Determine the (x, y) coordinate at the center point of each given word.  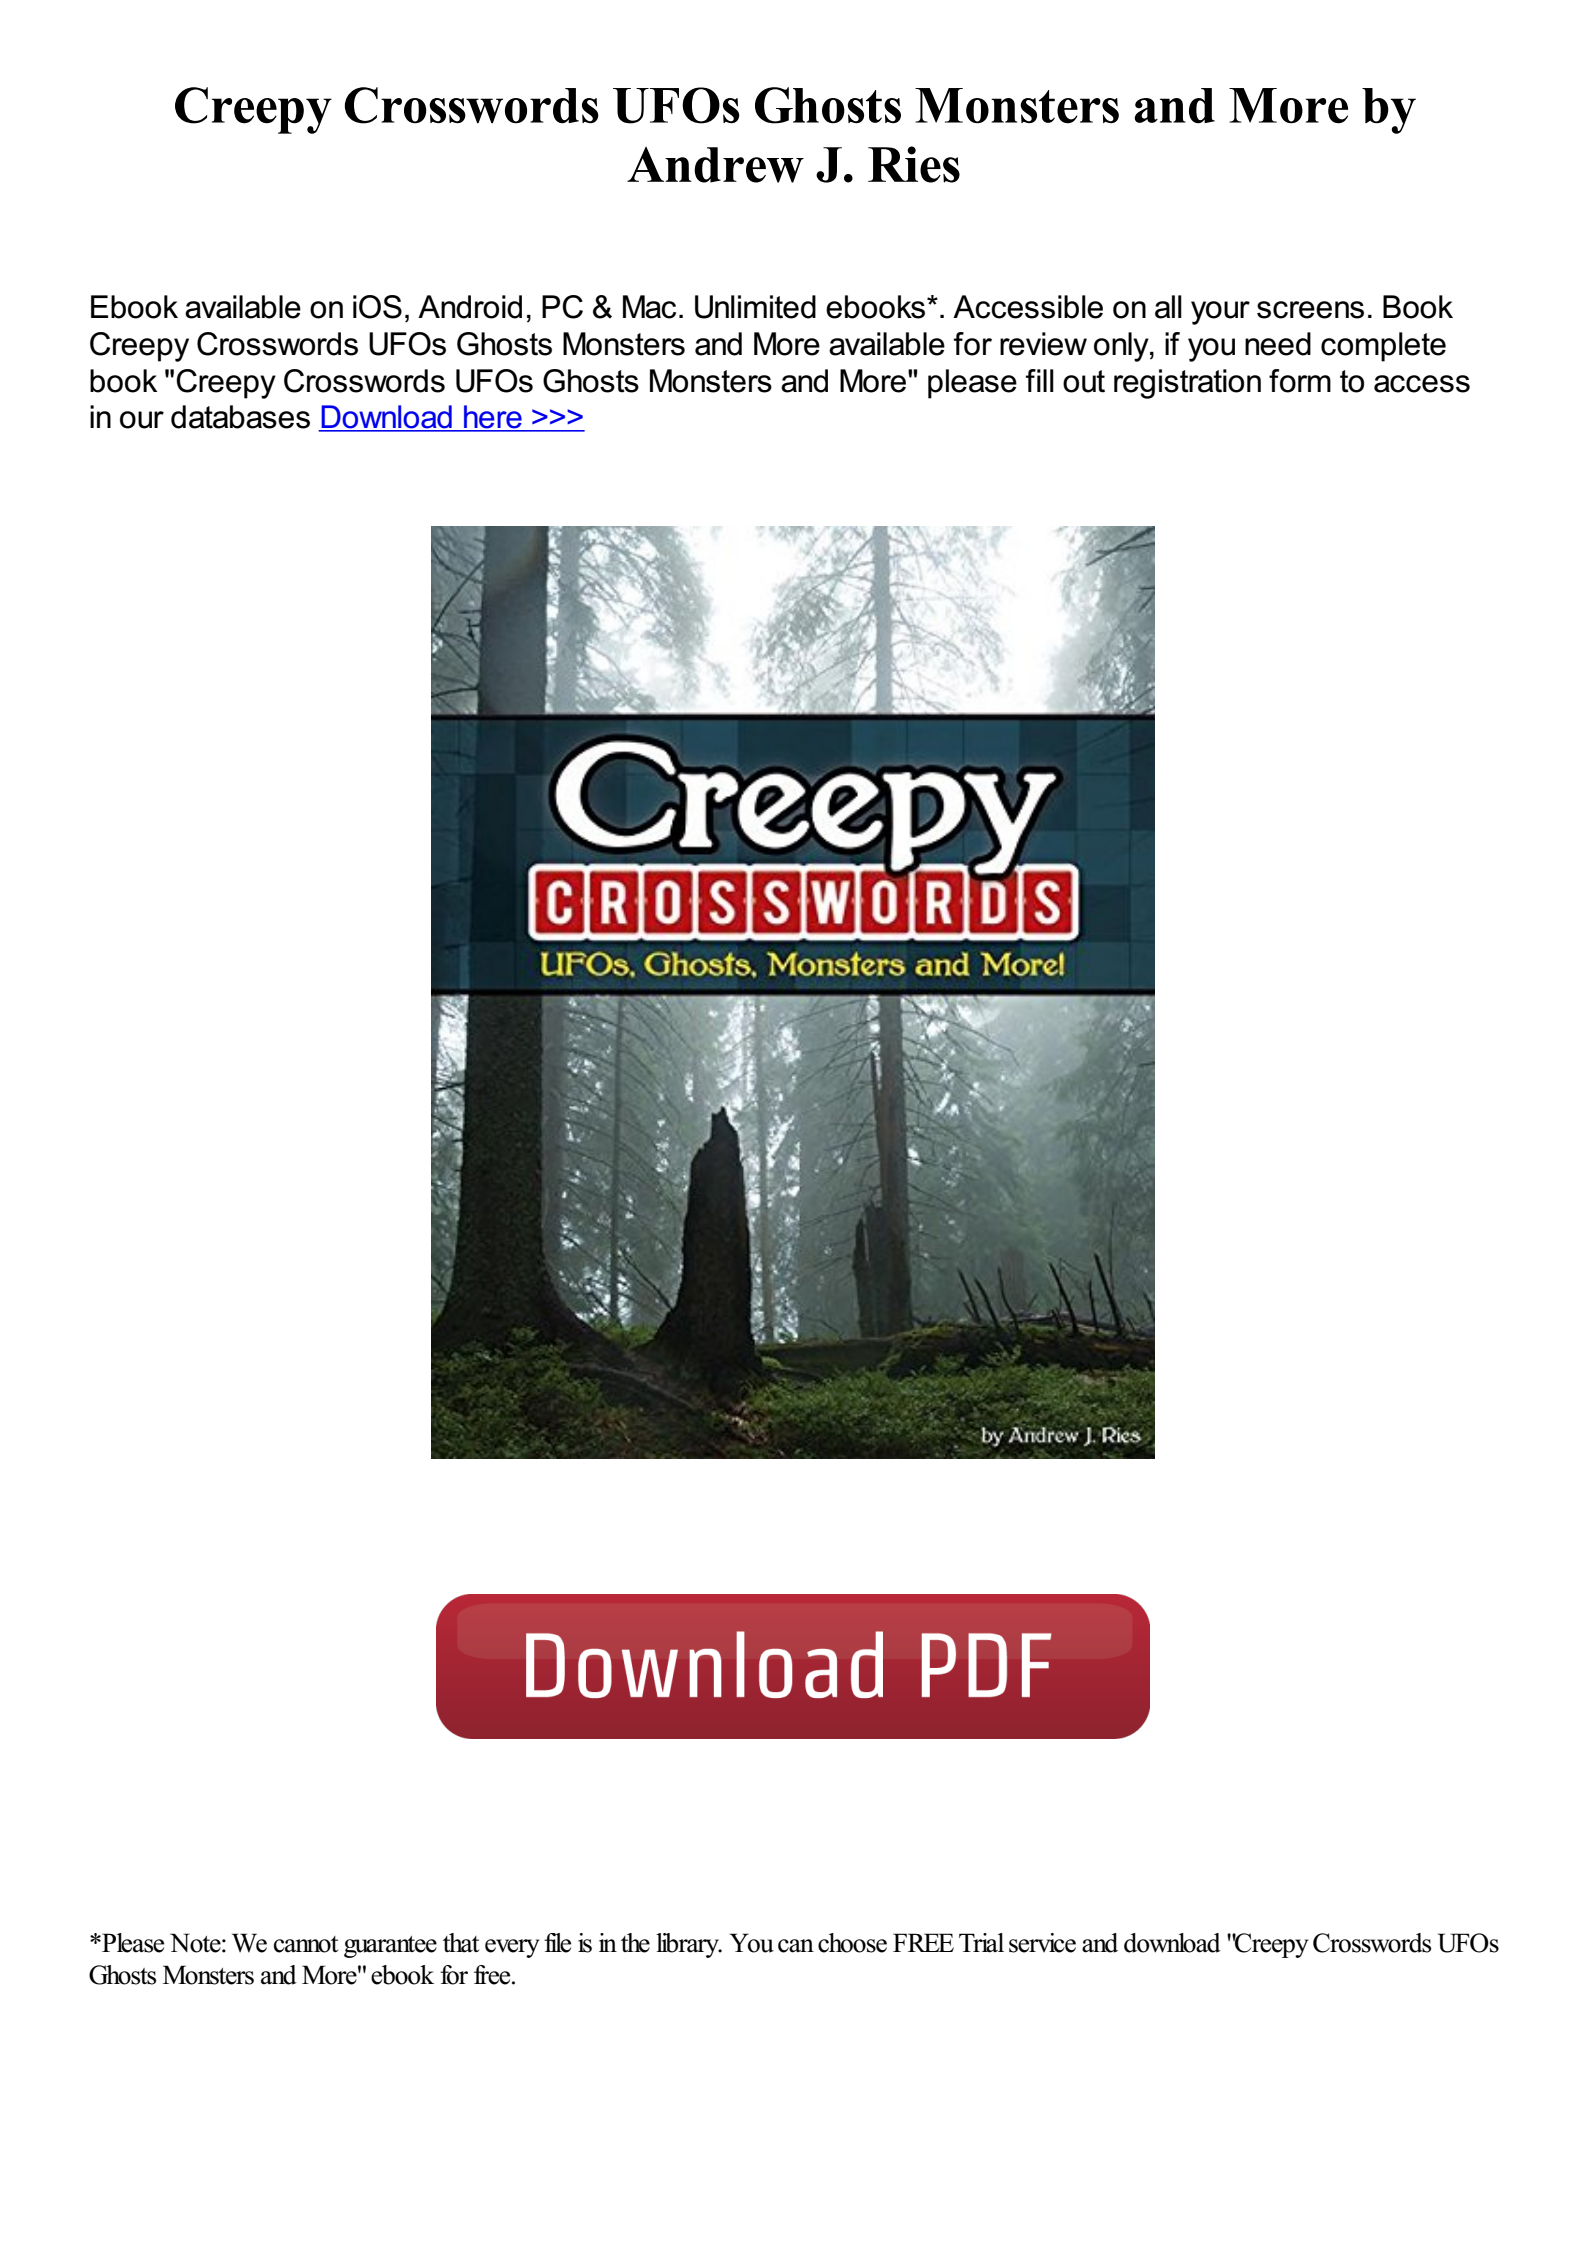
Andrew (715, 165)
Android (470, 307)
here (493, 418)
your (1220, 313)
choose (852, 1943)
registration (1187, 384)
